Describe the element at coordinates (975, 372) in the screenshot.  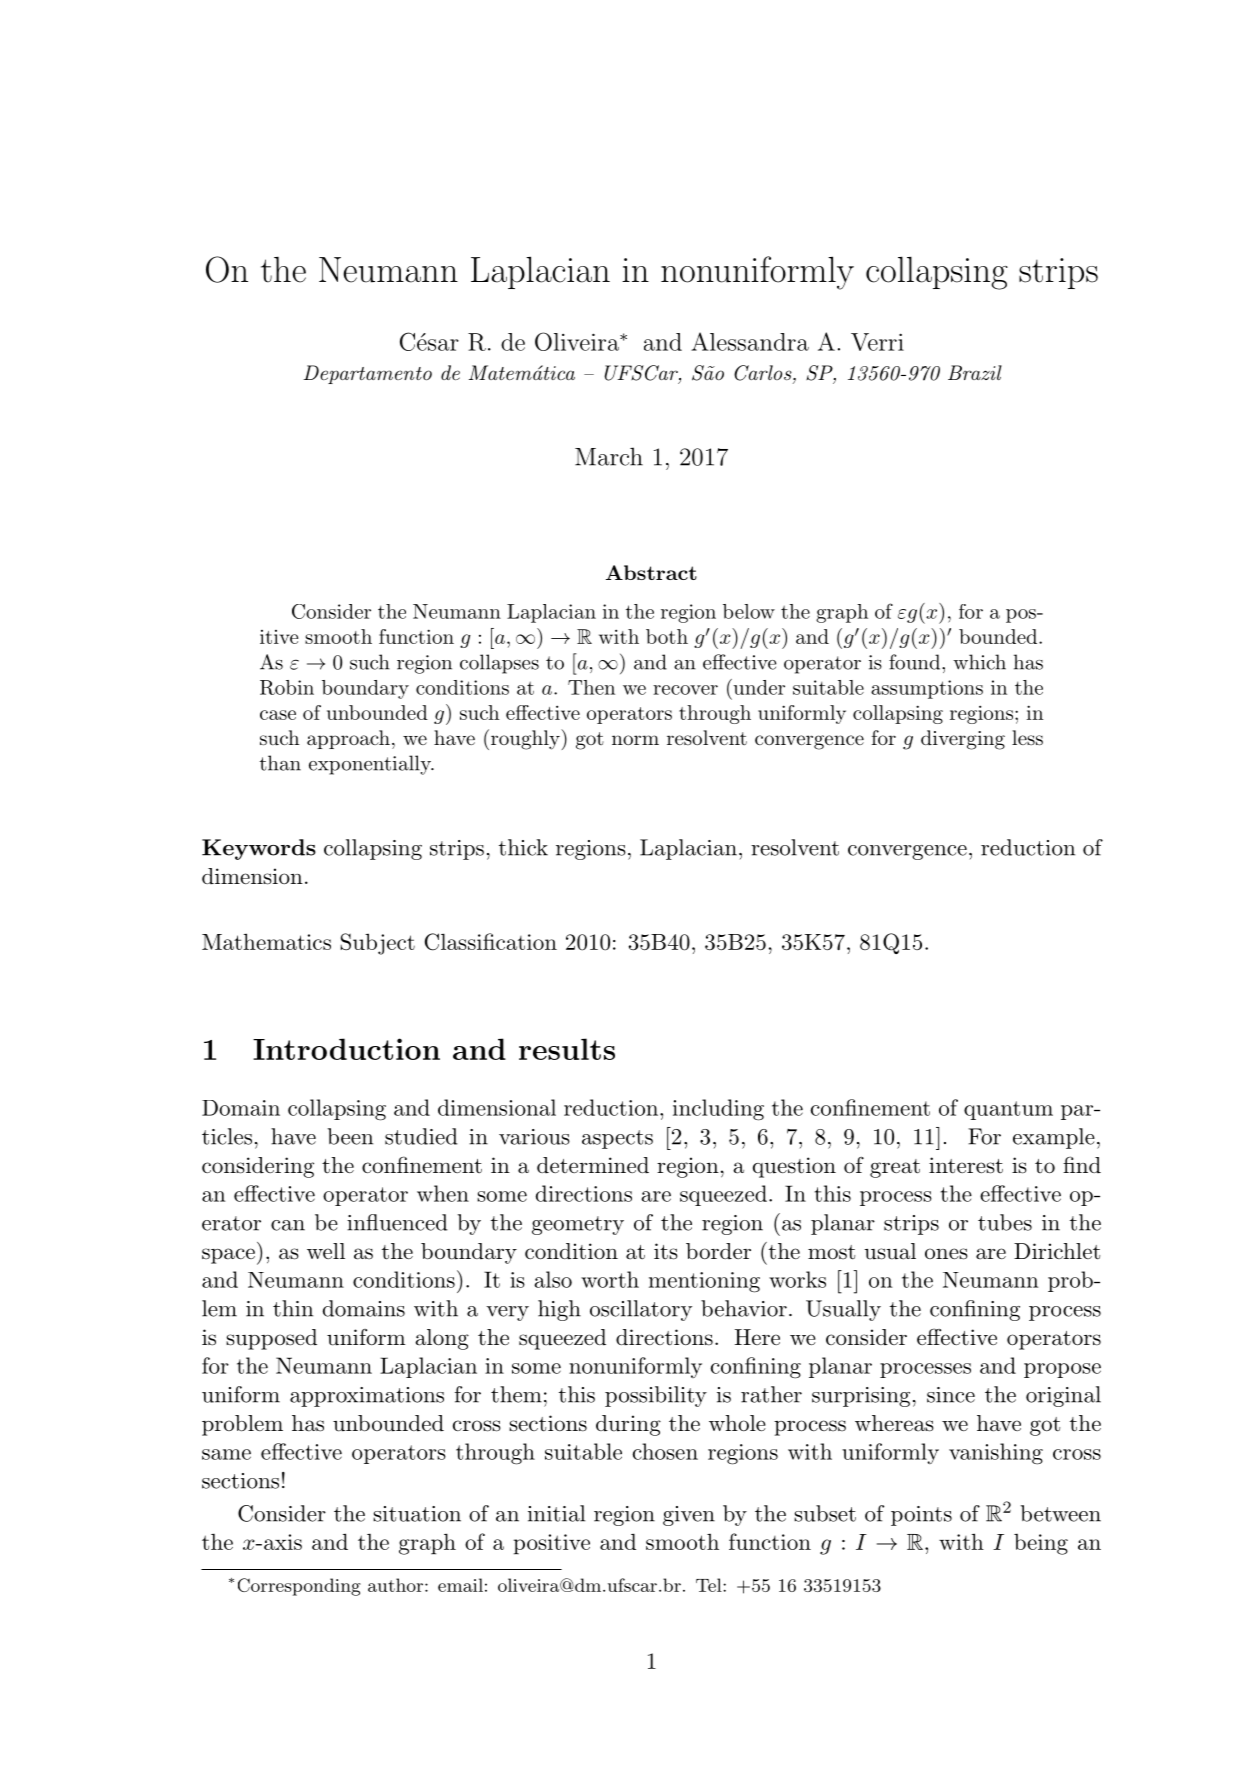
I see `Brazil` at that location.
